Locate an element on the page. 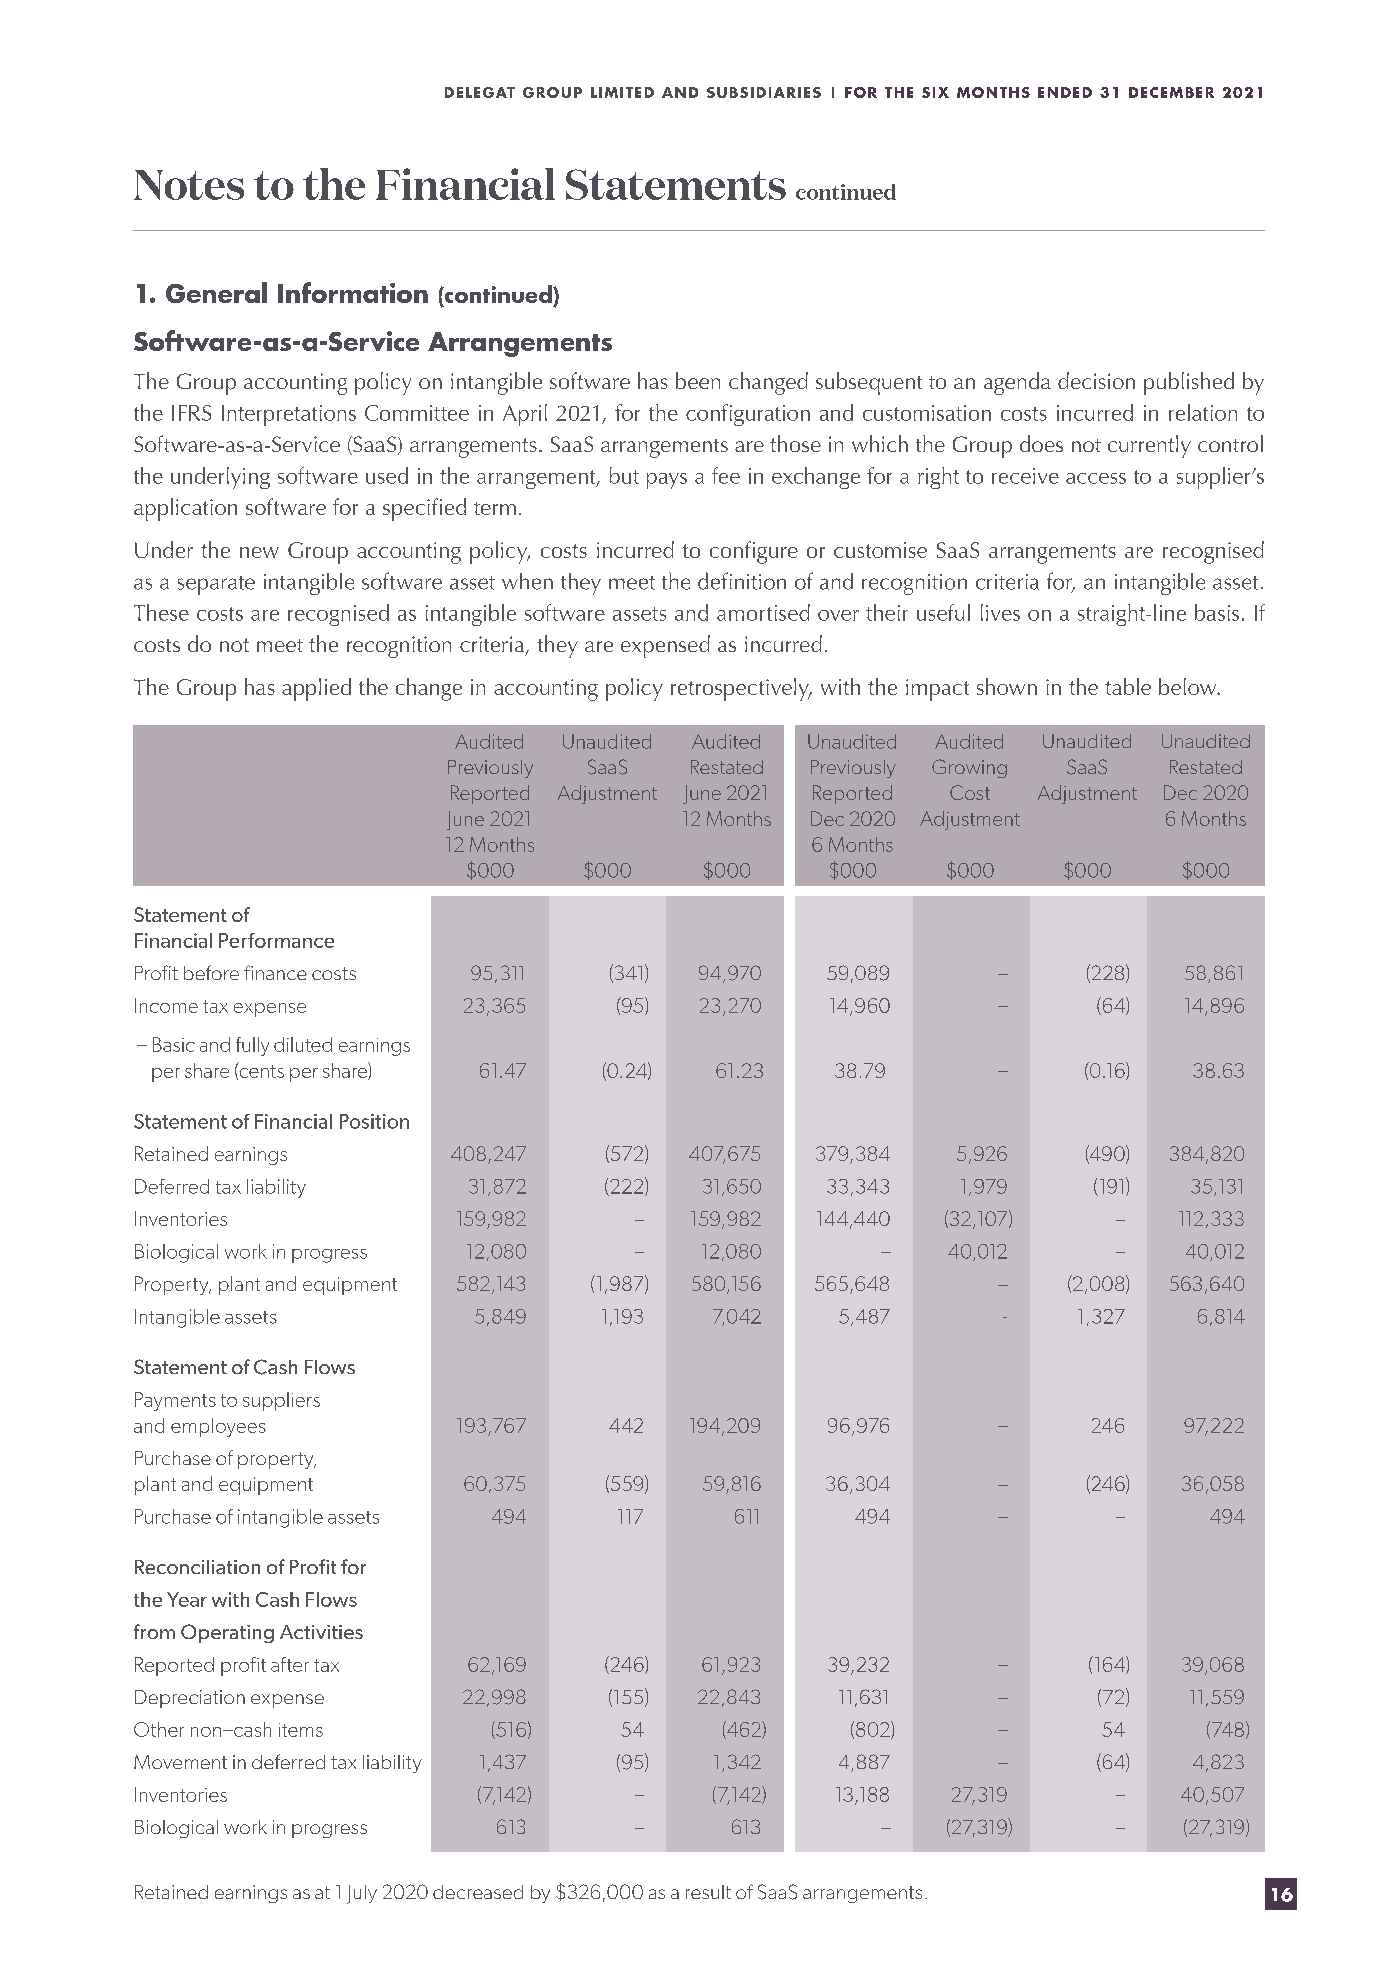 The height and width of the page is (1977, 1398). July is located at coordinates (362, 1894).
